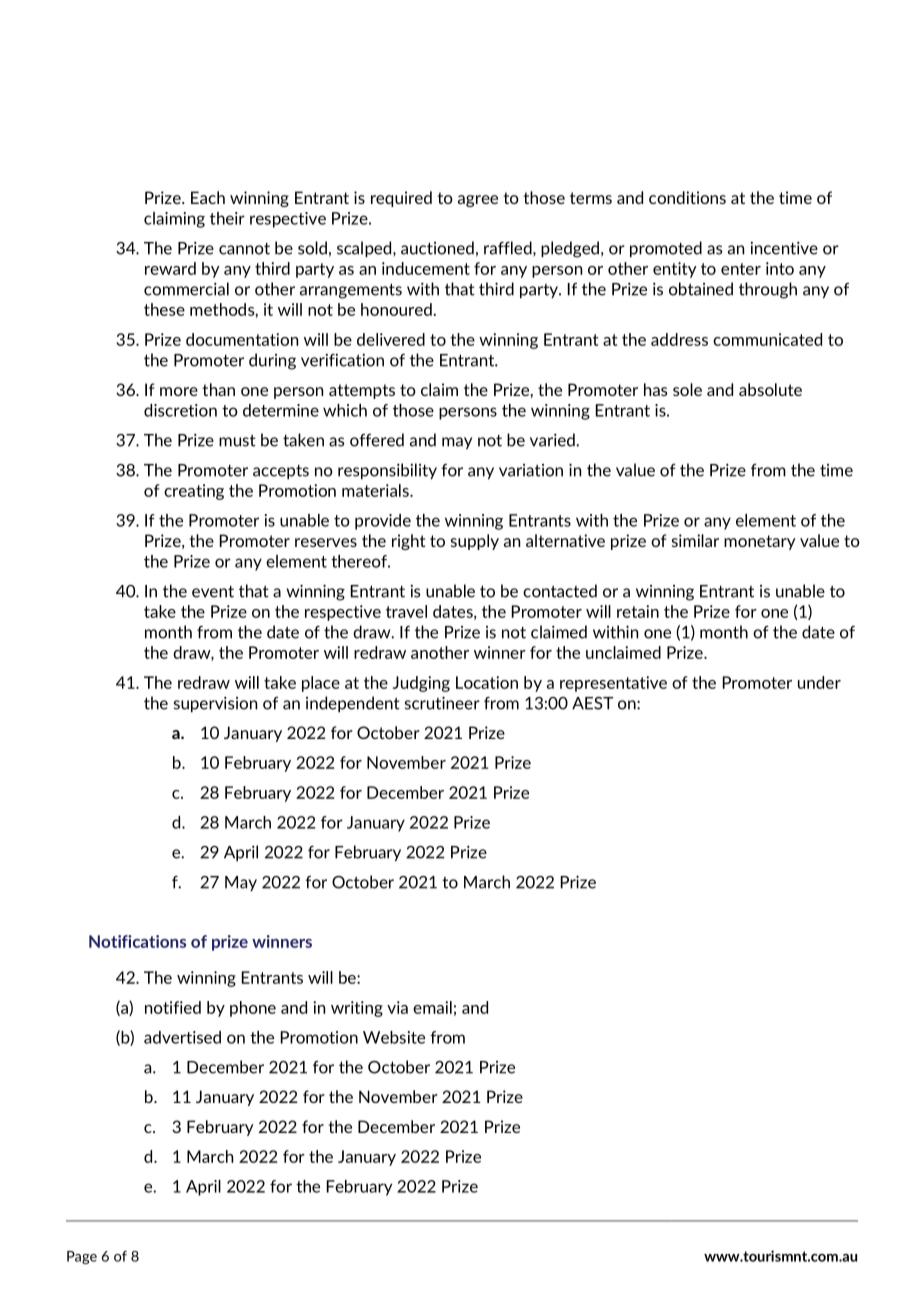 Image resolution: width=924 pixels, height=1308 pixels. What do you see at coordinates (387, 471) in the image?
I see `responsibility` at bounding box center [387, 471].
